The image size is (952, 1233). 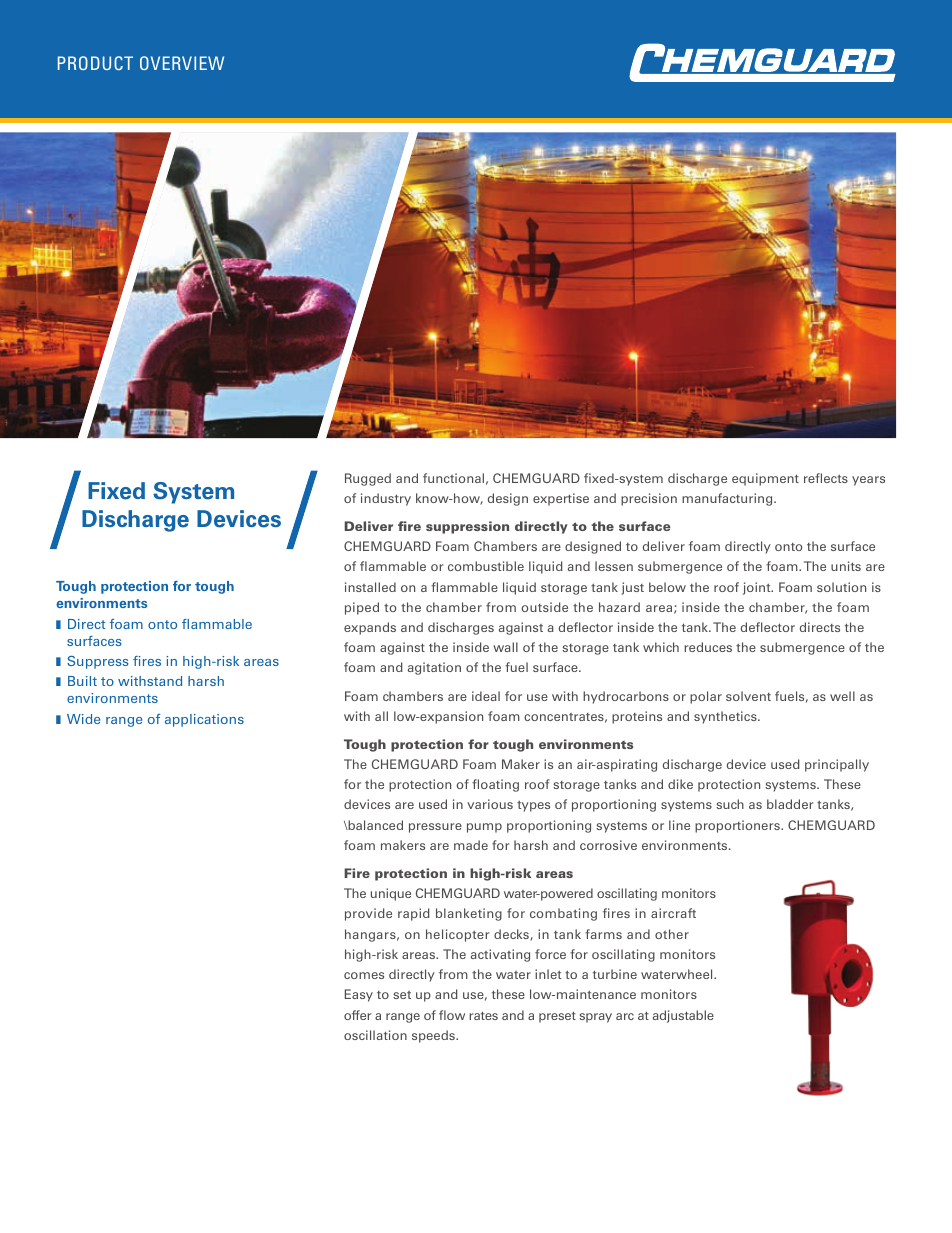 What do you see at coordinates (182, 63) in the document?
I see `Overview` at bounding box center [182, 63].
